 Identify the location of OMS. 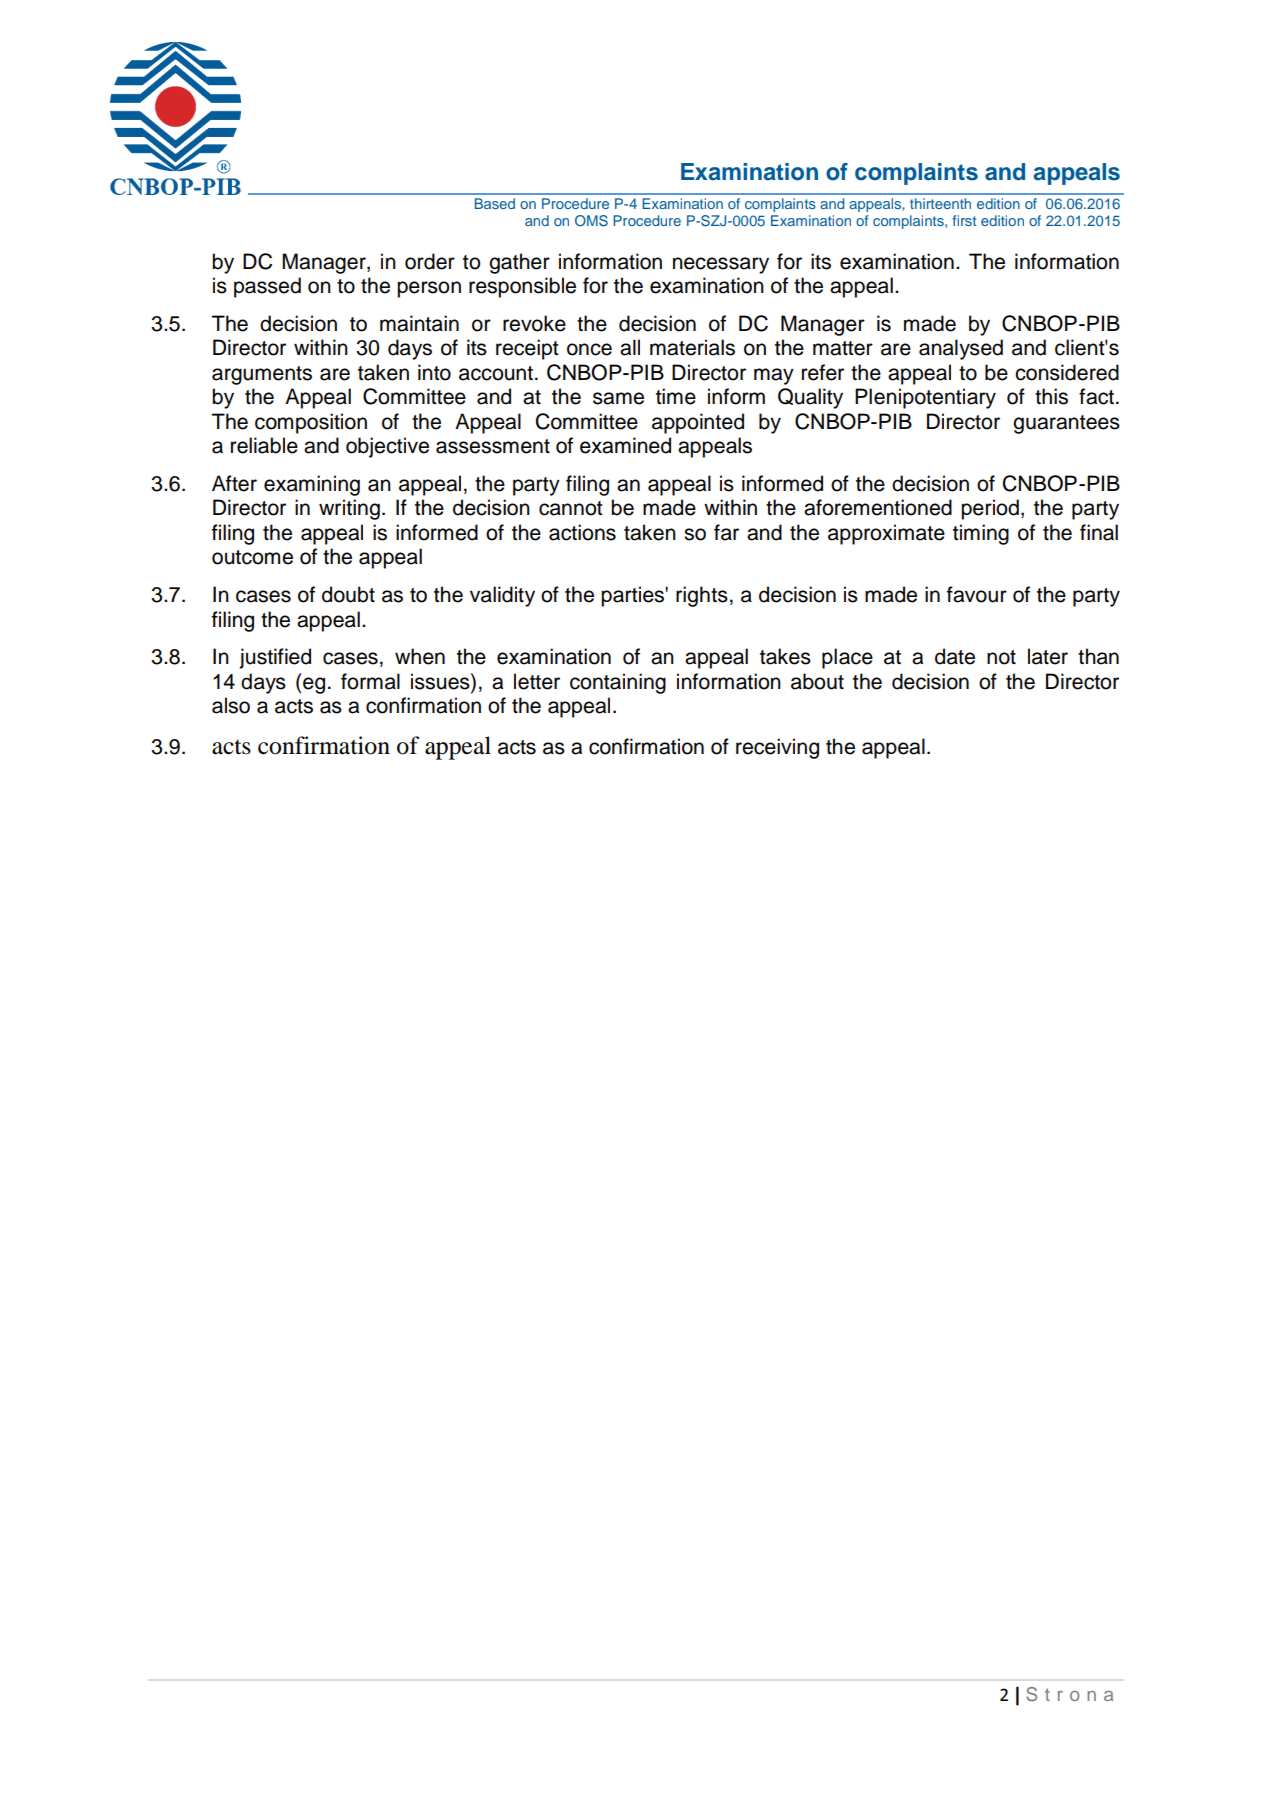
(591, 221).
